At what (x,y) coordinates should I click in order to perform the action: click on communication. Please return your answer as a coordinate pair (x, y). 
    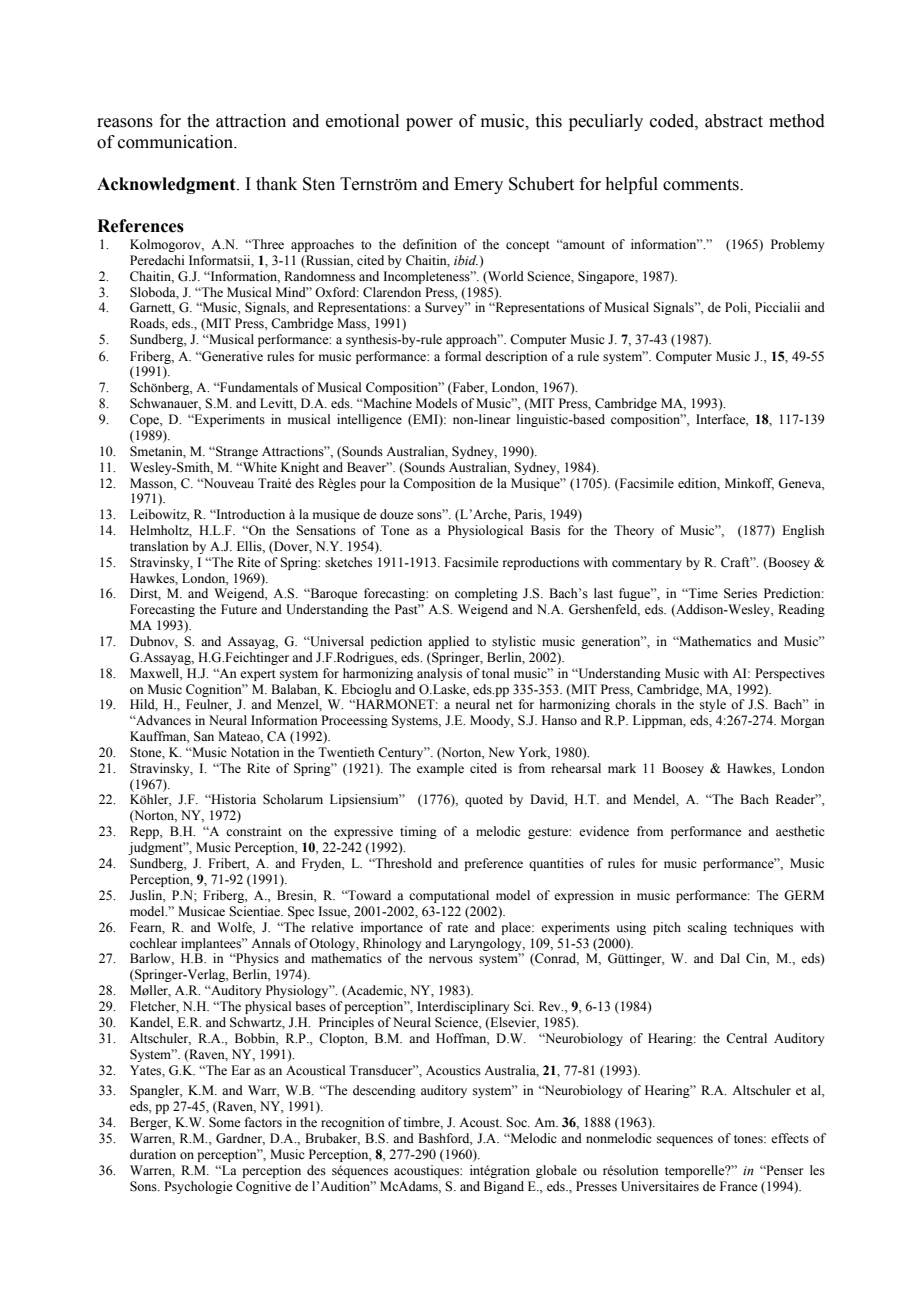
    Looking at the image, I should click on (177, 142).
